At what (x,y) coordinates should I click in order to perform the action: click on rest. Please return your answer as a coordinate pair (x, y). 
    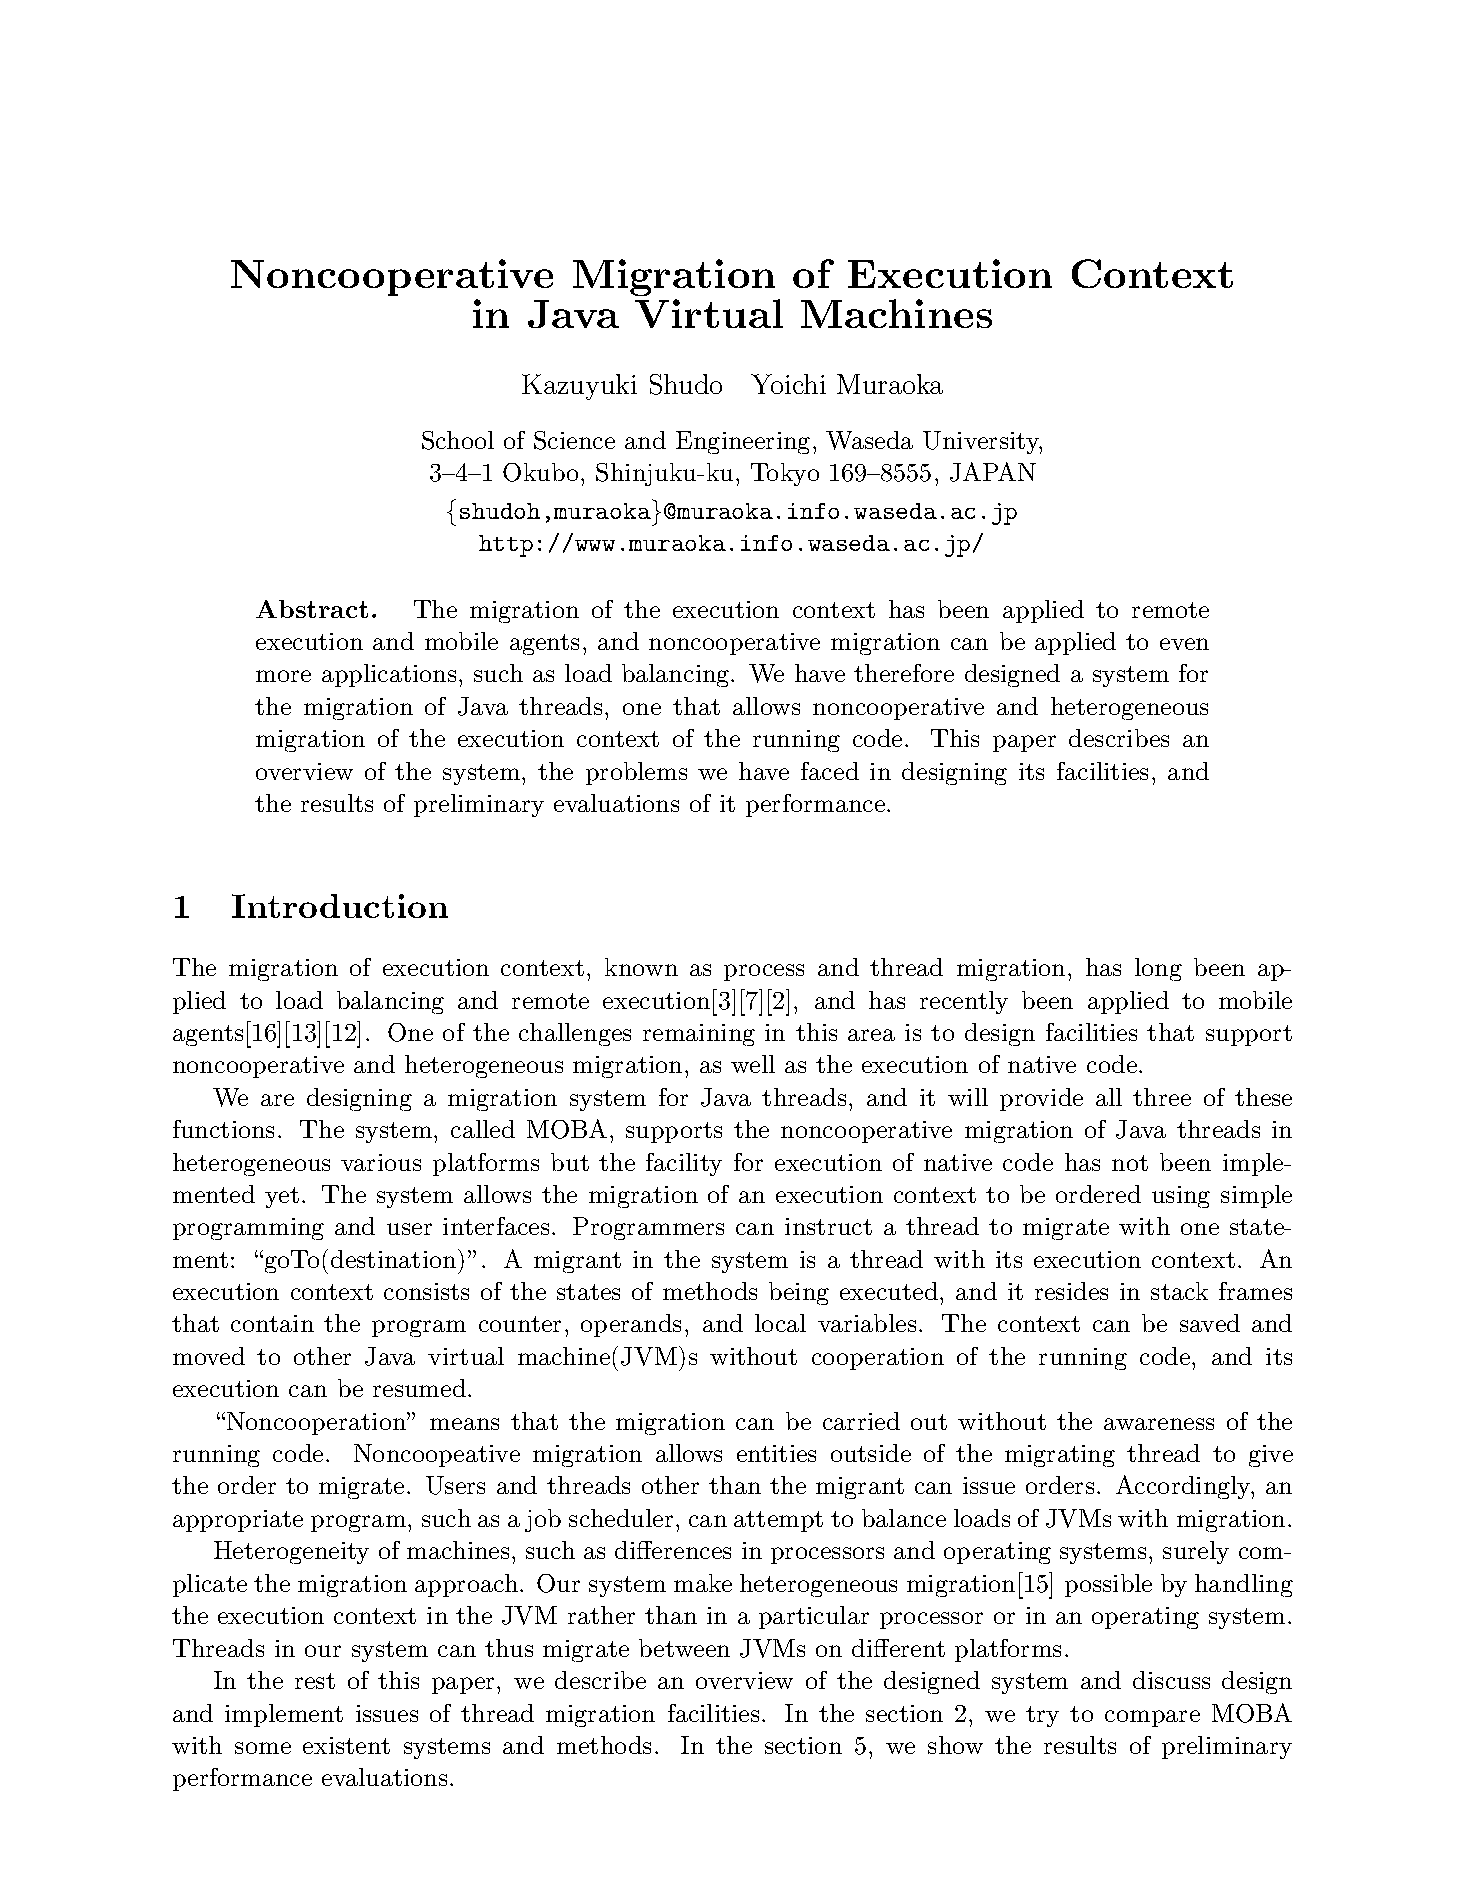
    Looking at the image, I should click on (315, 1681).
